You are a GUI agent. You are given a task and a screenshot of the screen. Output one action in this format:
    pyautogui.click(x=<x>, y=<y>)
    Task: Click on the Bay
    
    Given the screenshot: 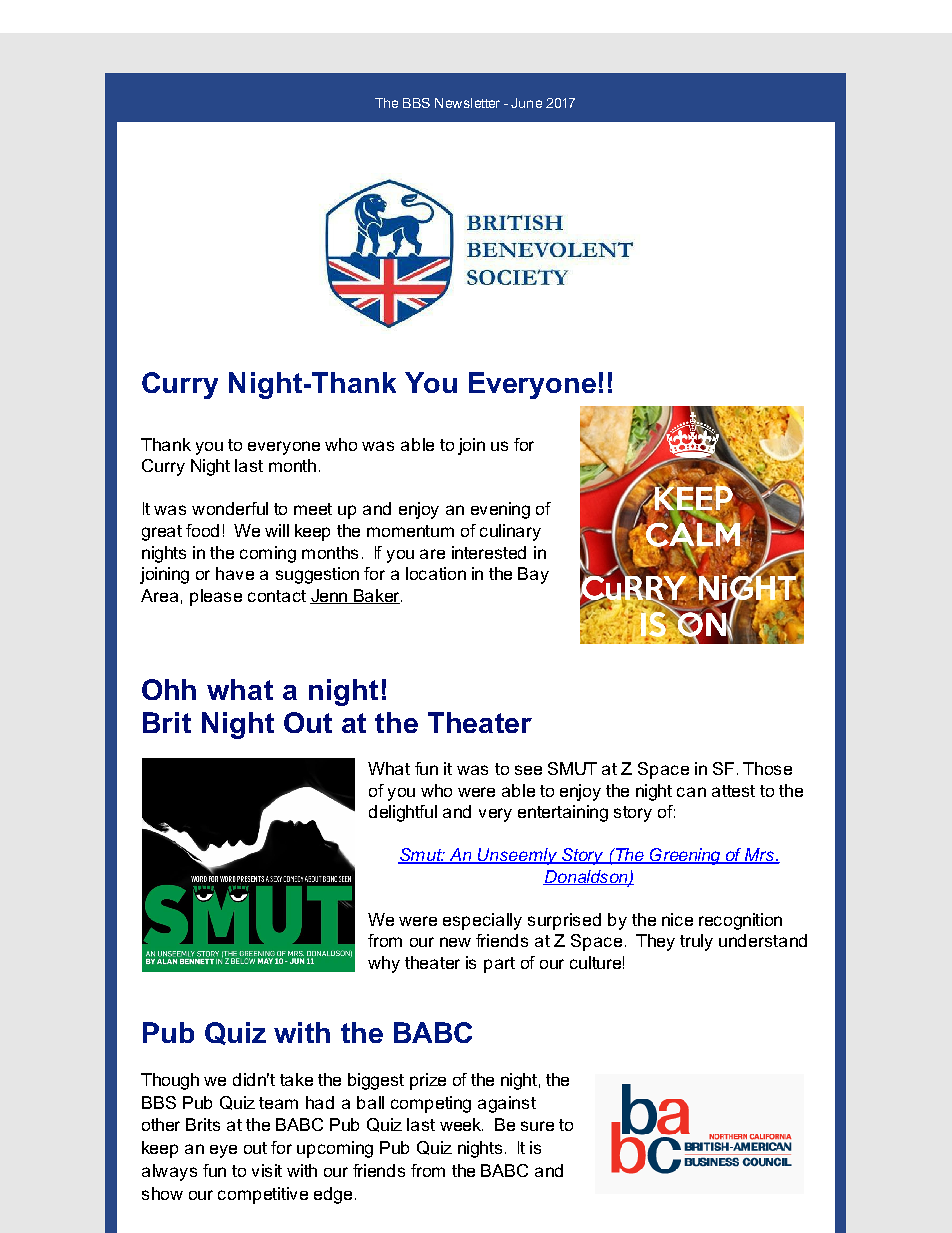 What is the action you would take?
    pyautogui.click(x=533, y=575)
